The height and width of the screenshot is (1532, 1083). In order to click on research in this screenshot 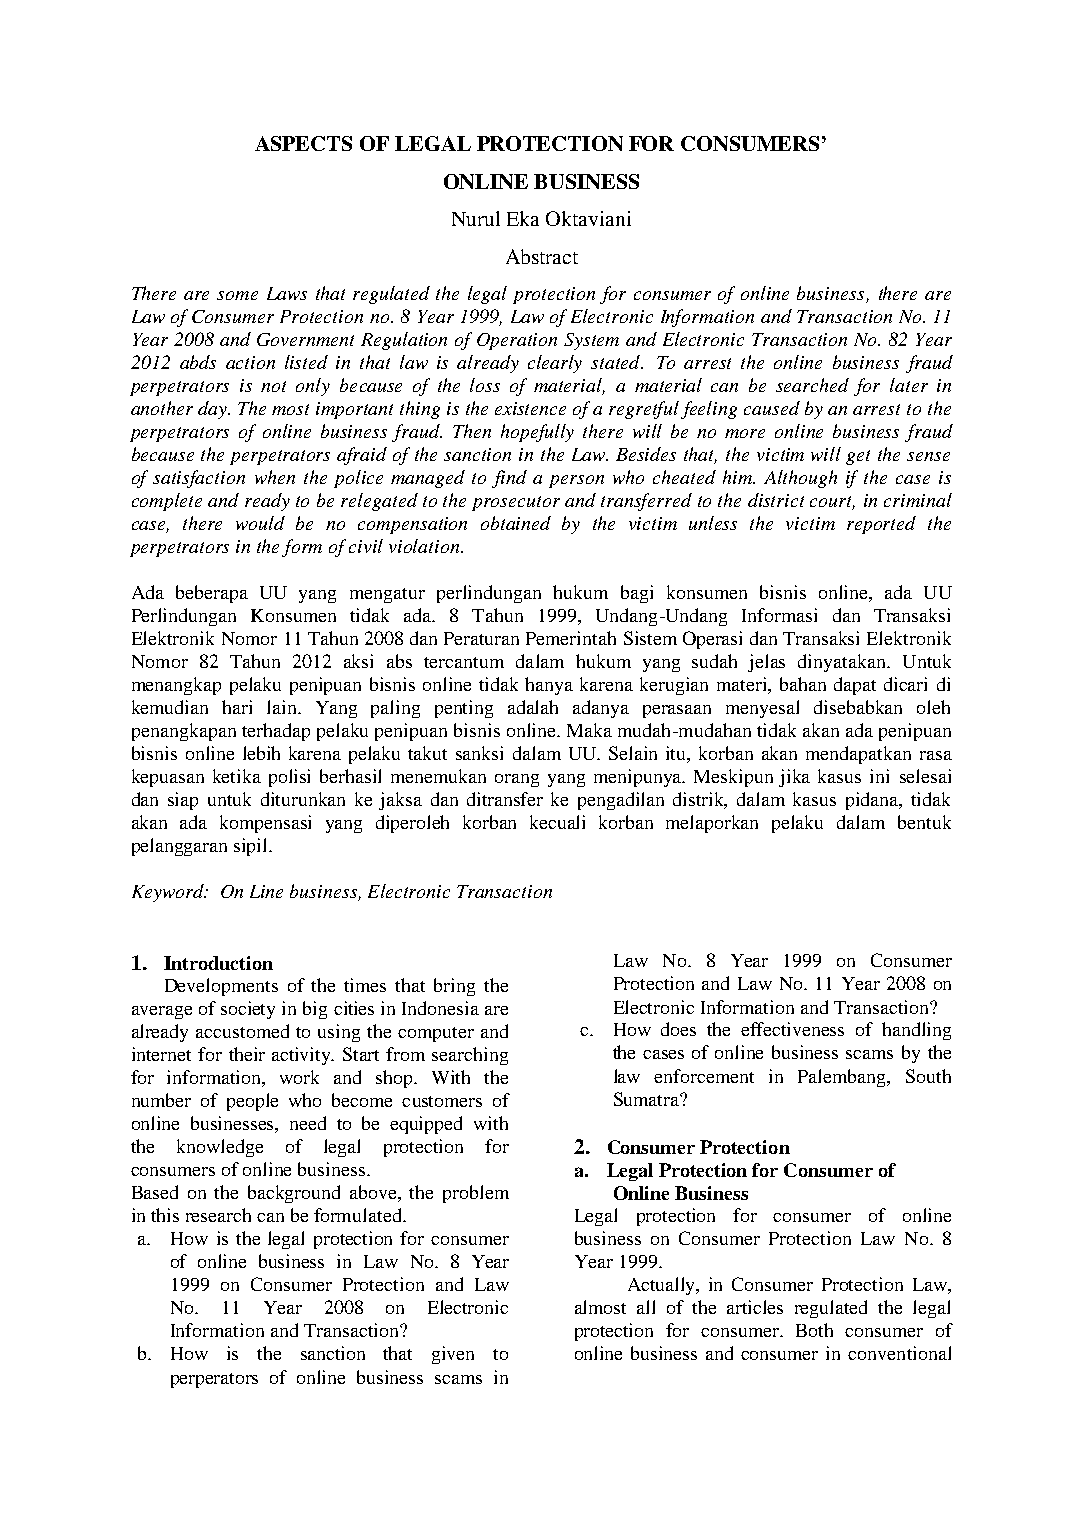, I will do `click(218, 1215)`.
